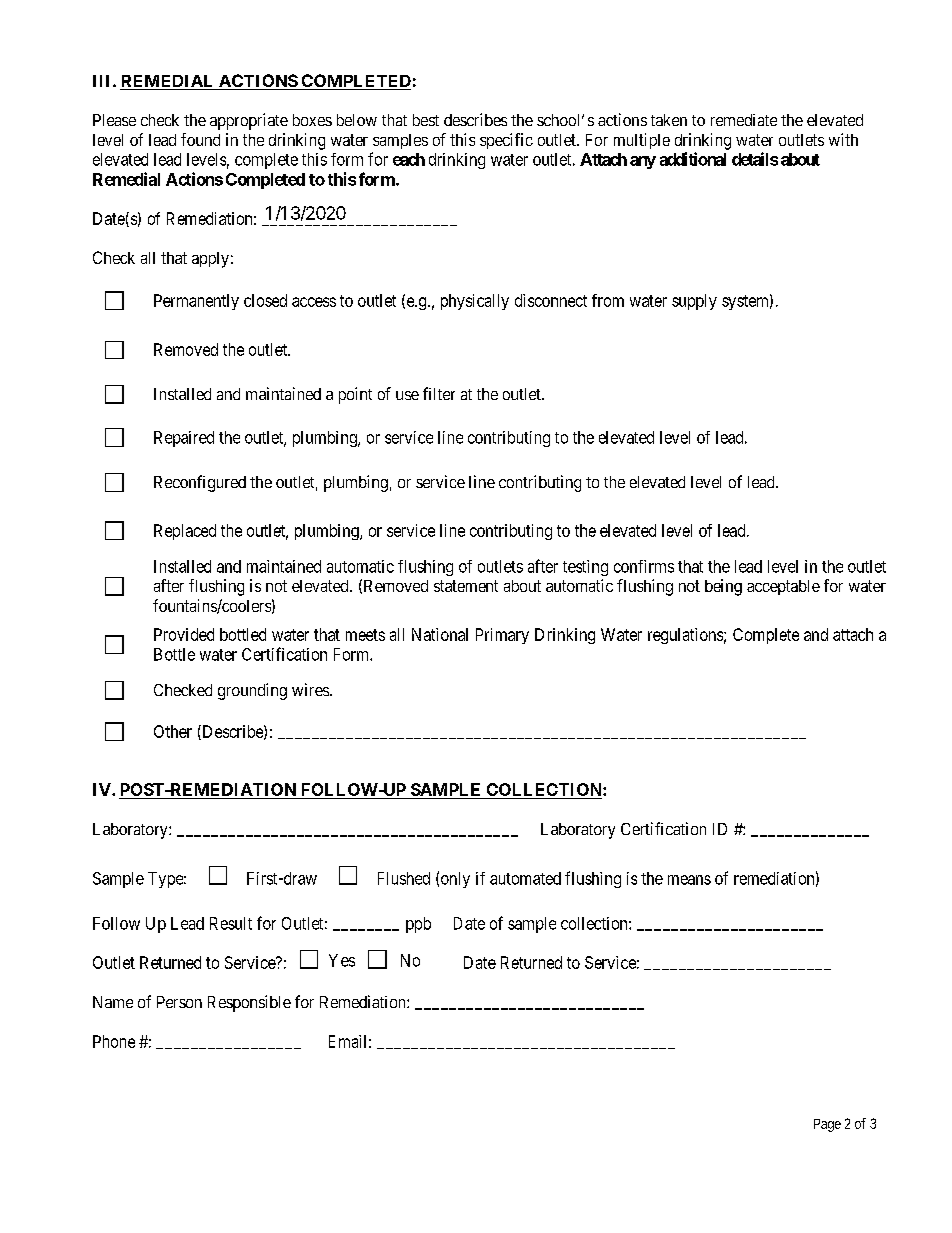 The image size is (952, 1233). I want to click on Provided, so click(184, 634).
